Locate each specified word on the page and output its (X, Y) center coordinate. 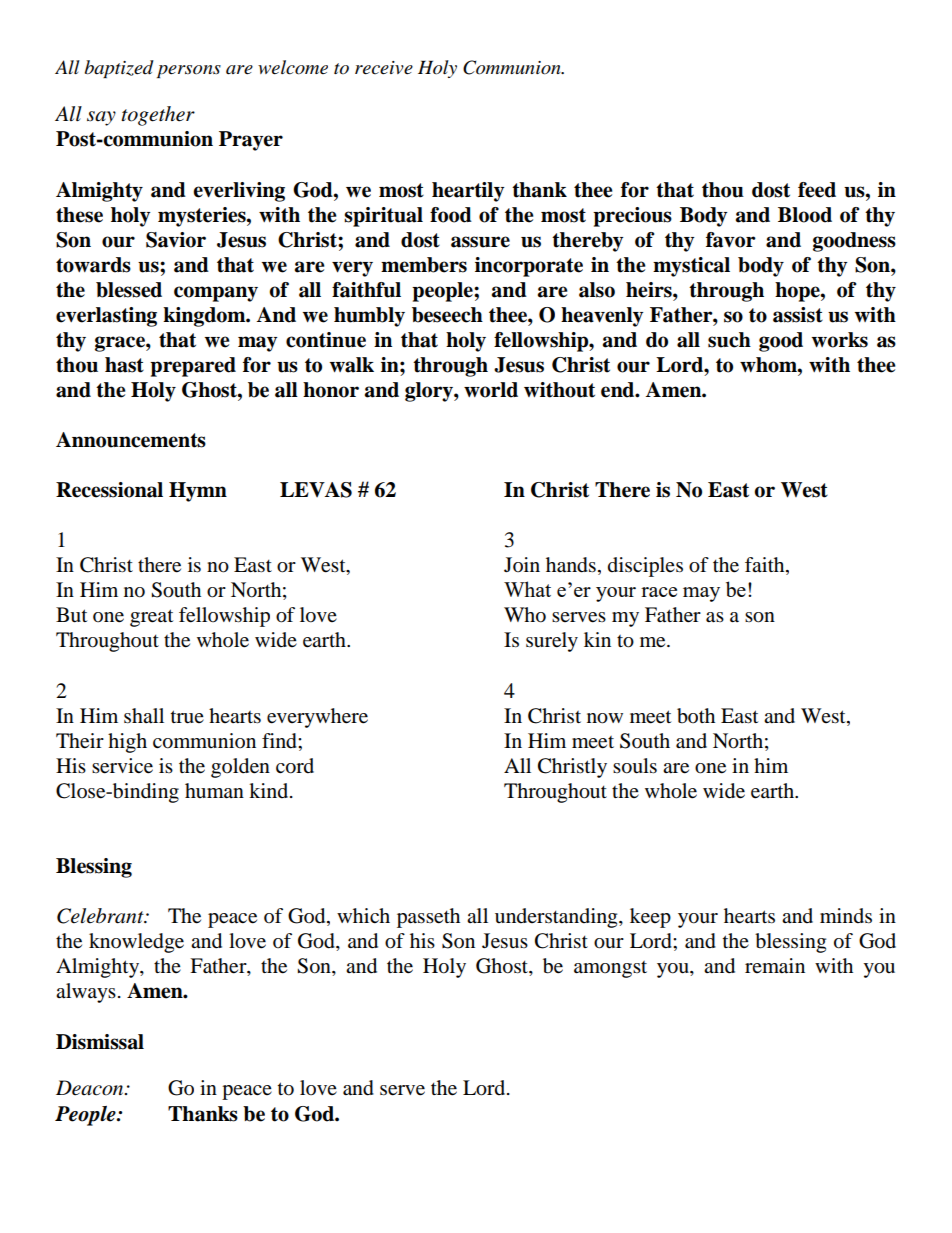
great (151, 618)
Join (522, 565)
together (158, 116)
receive (384, 68)
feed (817, 190)
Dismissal (100, 1042)
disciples (645, 567)
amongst (610, 969)
